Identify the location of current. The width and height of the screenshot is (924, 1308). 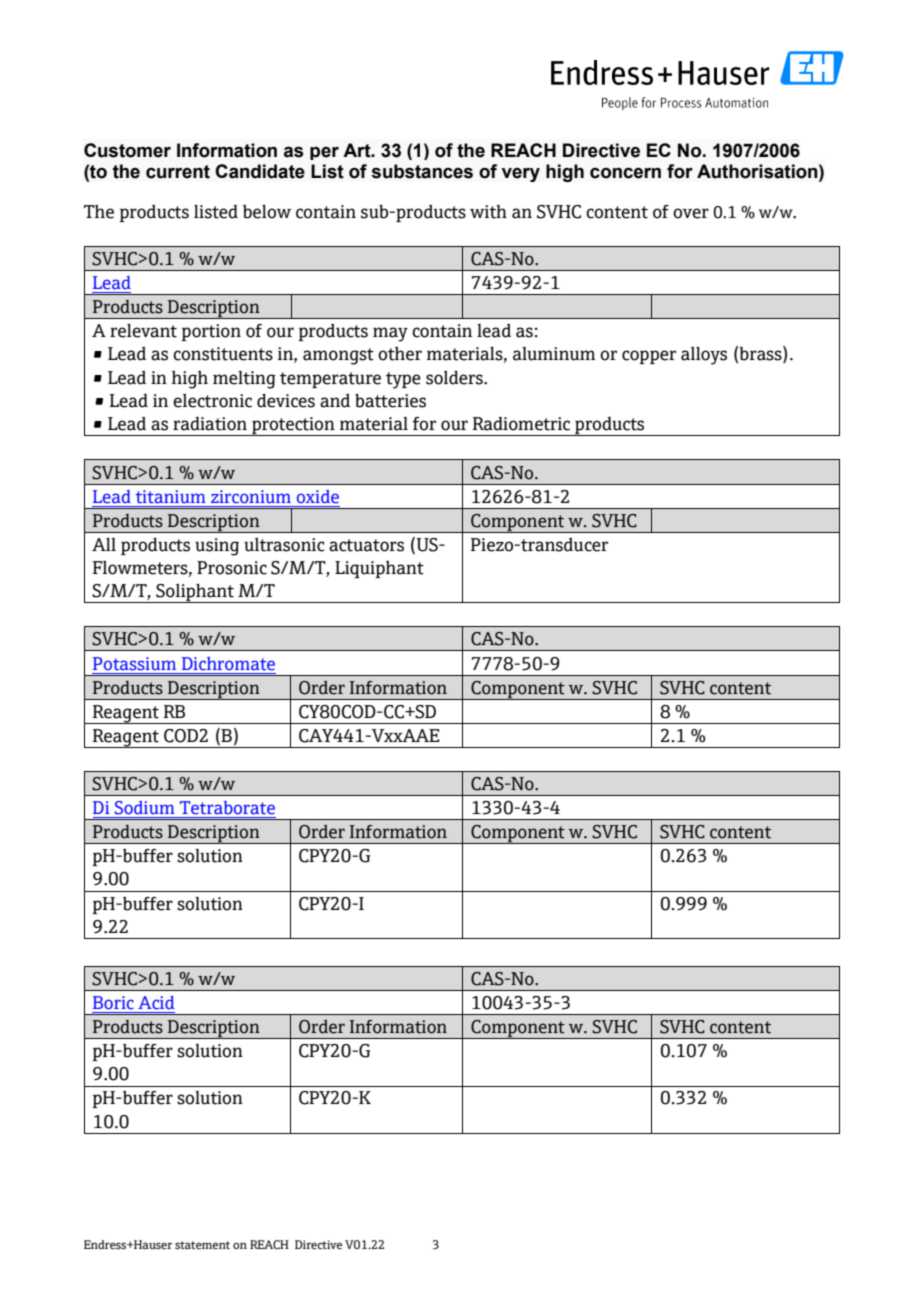
(178, 172).
